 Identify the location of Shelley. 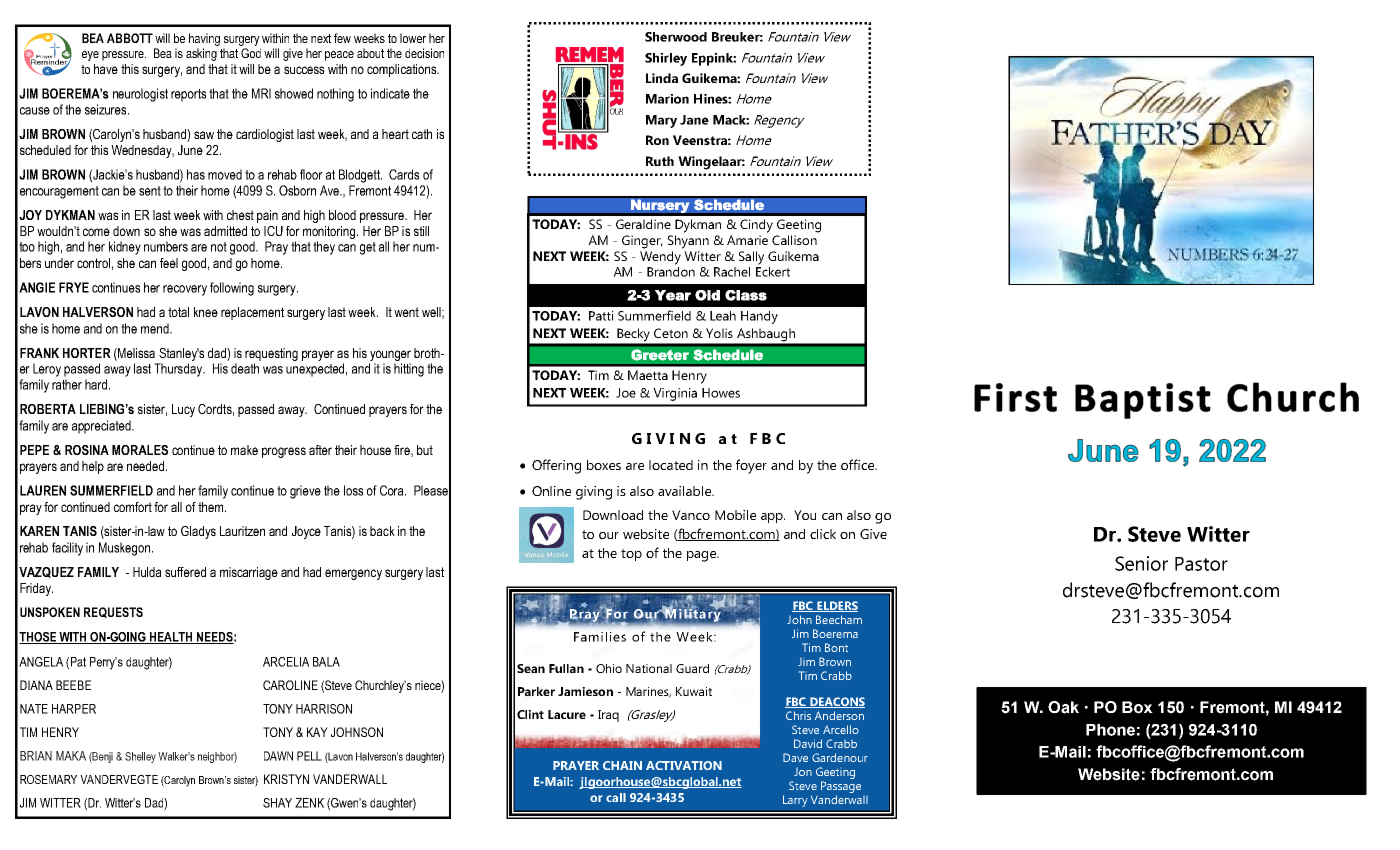
(140, 757).
